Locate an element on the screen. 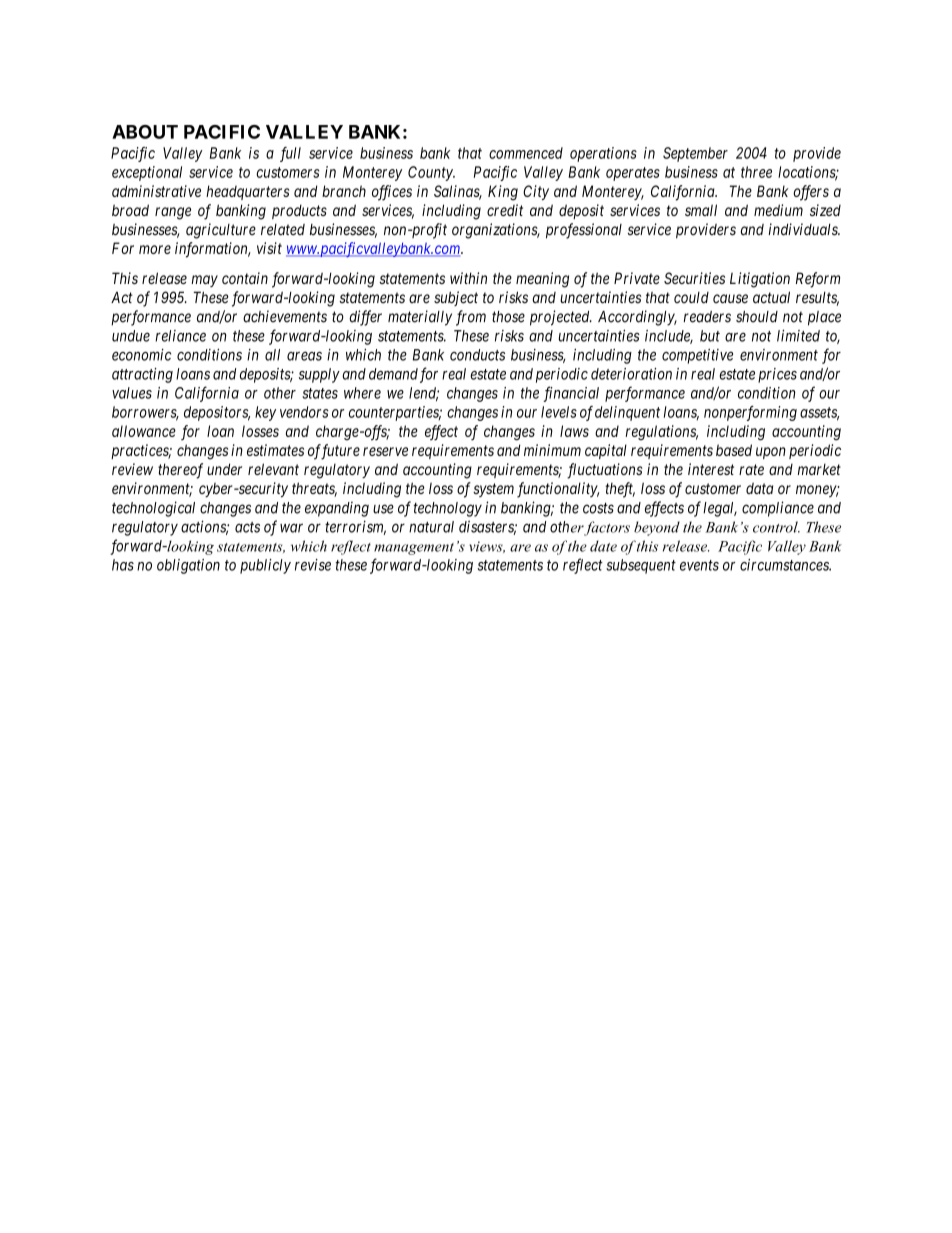 Image resolution: width=952 pixels, height=1233 pixels. based is located at coordinates (734, 450).
